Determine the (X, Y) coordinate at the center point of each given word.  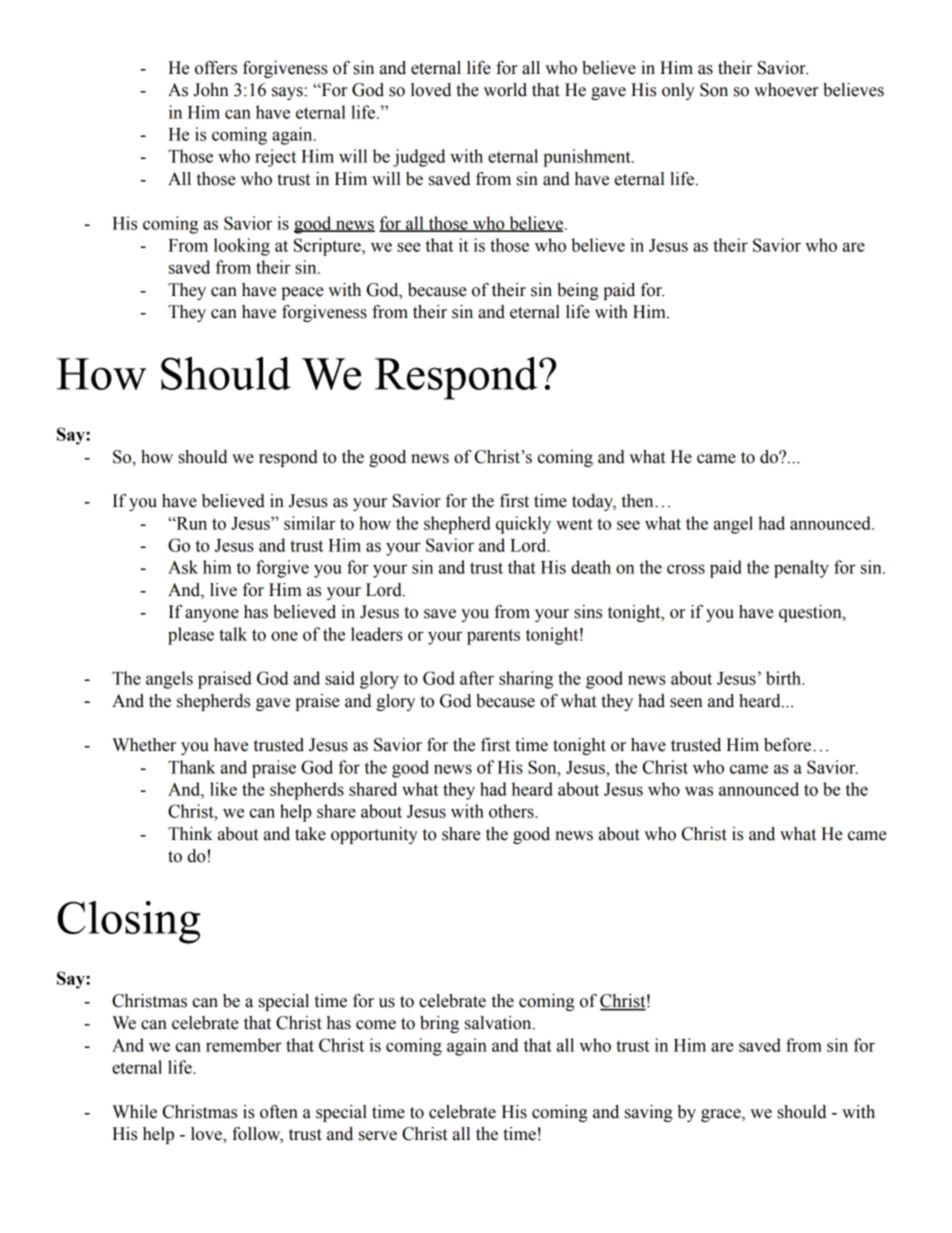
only (678, 91)
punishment (588, 158)
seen (686, 703)
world (505, 90)
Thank (192, 767)
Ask (183, 567)
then (639, 501)
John (211, 90)
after (477, 678)
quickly (523, 525)
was (699, 791)
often (279, 1112)
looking (242, 247)
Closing (129, 922)
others (512, 811)
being (578, 291)
